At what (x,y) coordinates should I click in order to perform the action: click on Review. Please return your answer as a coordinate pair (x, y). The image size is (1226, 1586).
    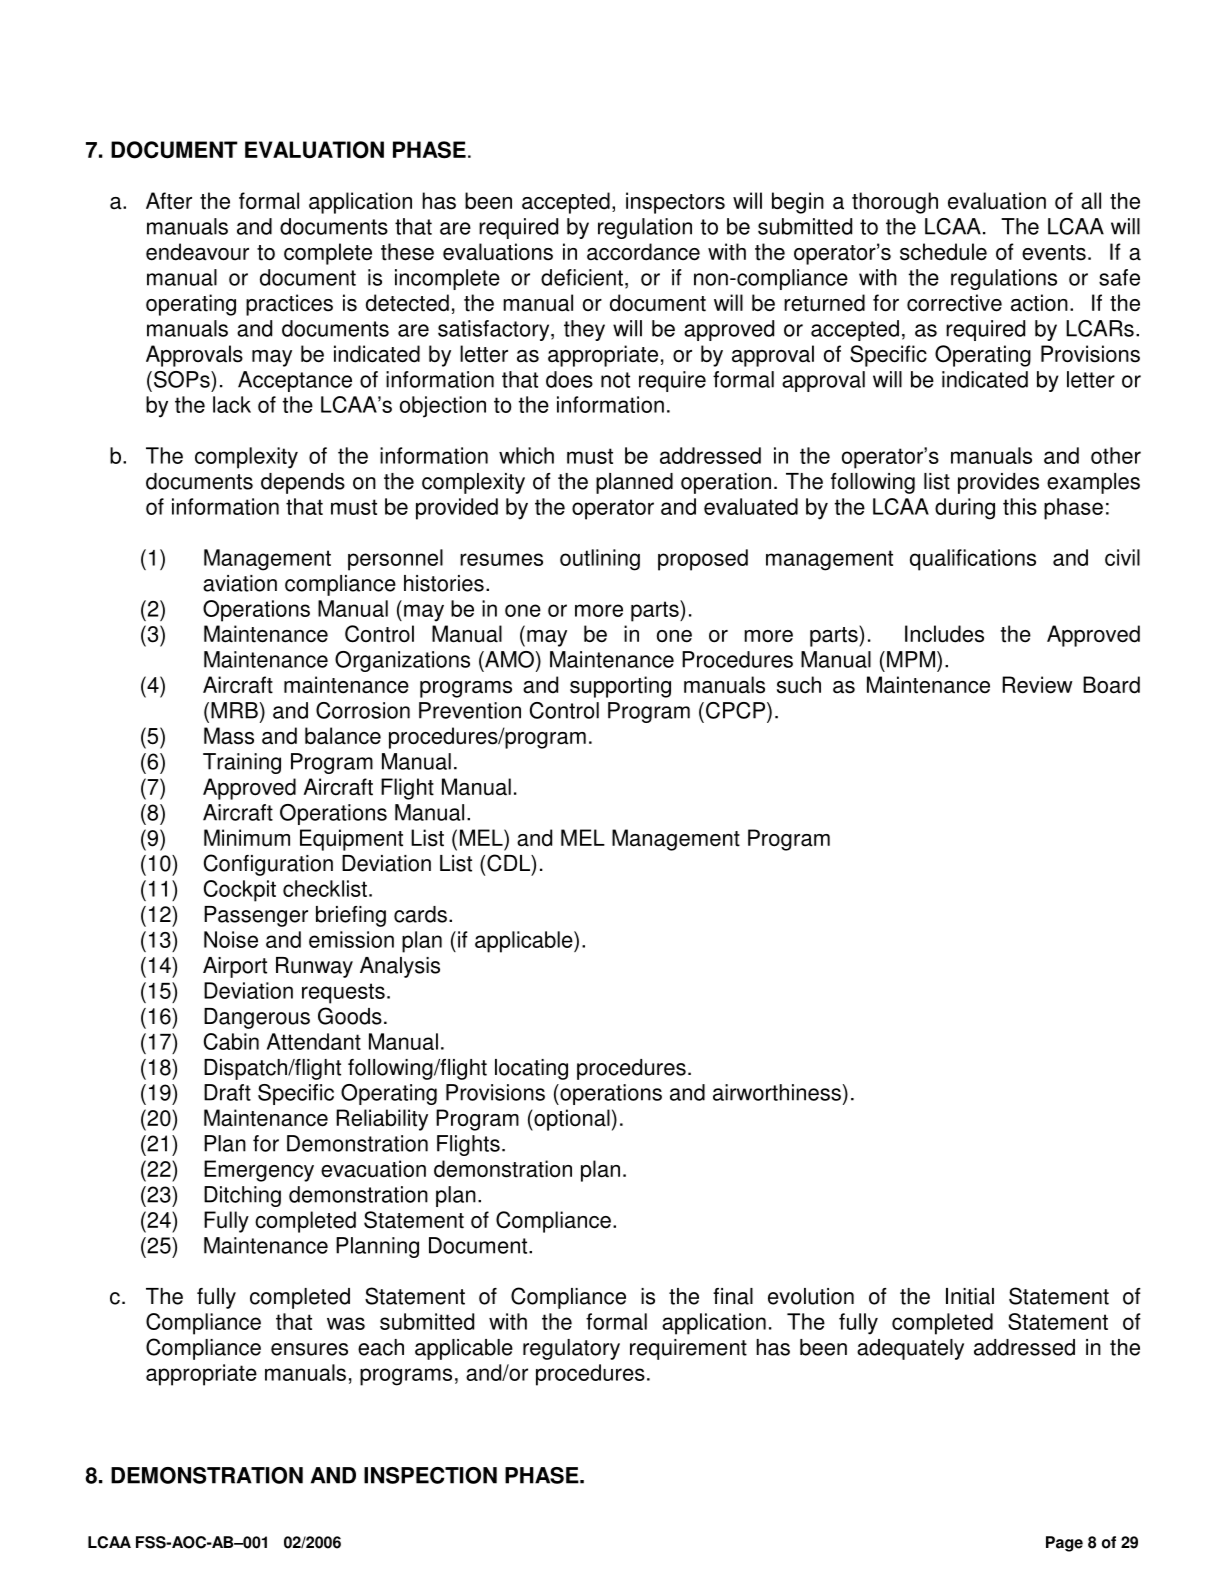
    Looking at the image, I should click on (1037, 685).
